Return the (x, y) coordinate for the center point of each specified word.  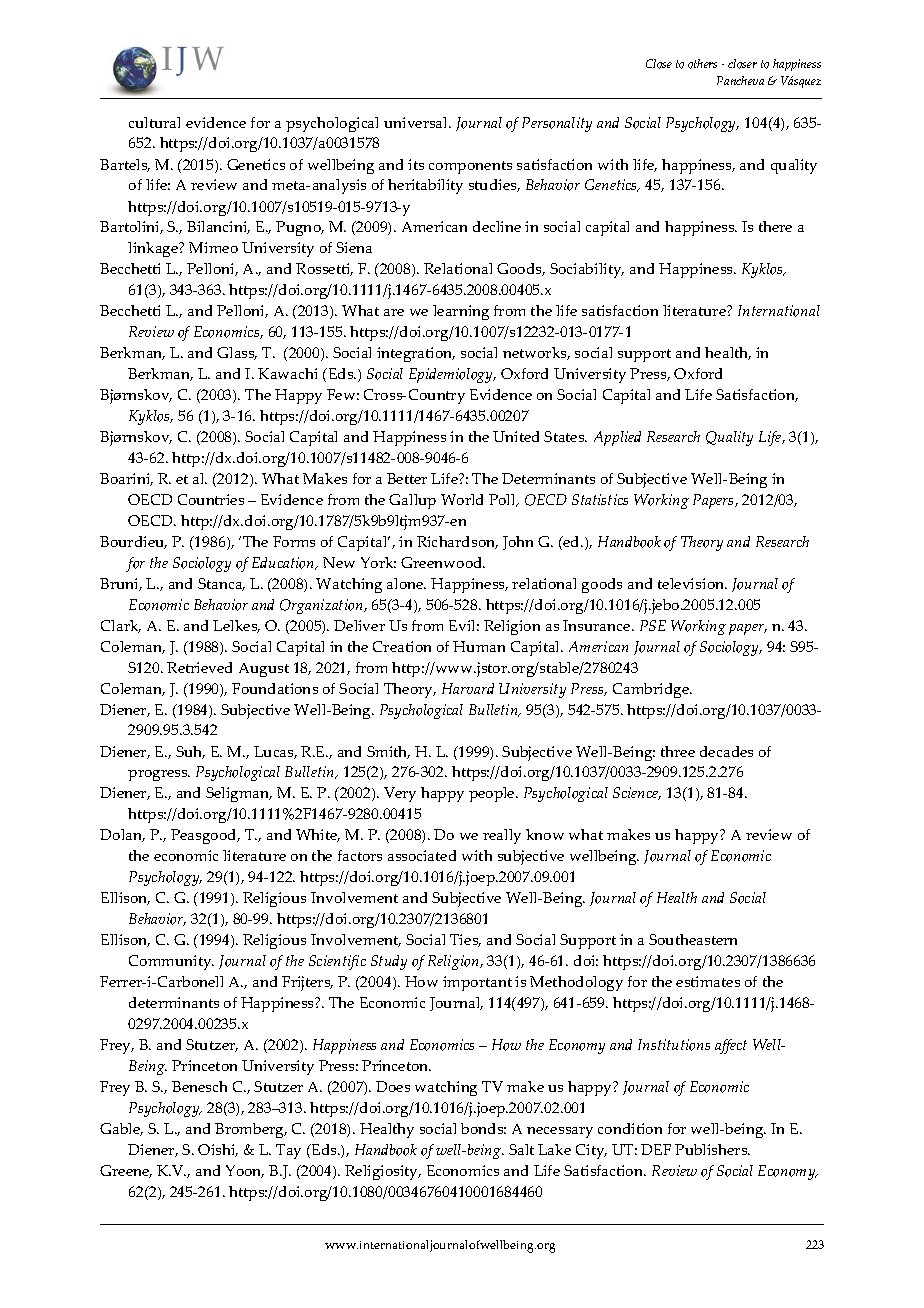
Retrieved (199, 667)
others (702, 64)
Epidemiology (452, 375)
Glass (237, 353)
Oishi (218, 1150)
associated (422, 855)
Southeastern (693, 939)
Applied (617, 438)
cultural (154, 122)
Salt (521, 1149)
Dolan (122, 835)
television (692, 583)
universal (417, 122)
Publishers (712, 1149)
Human (479, 646)
